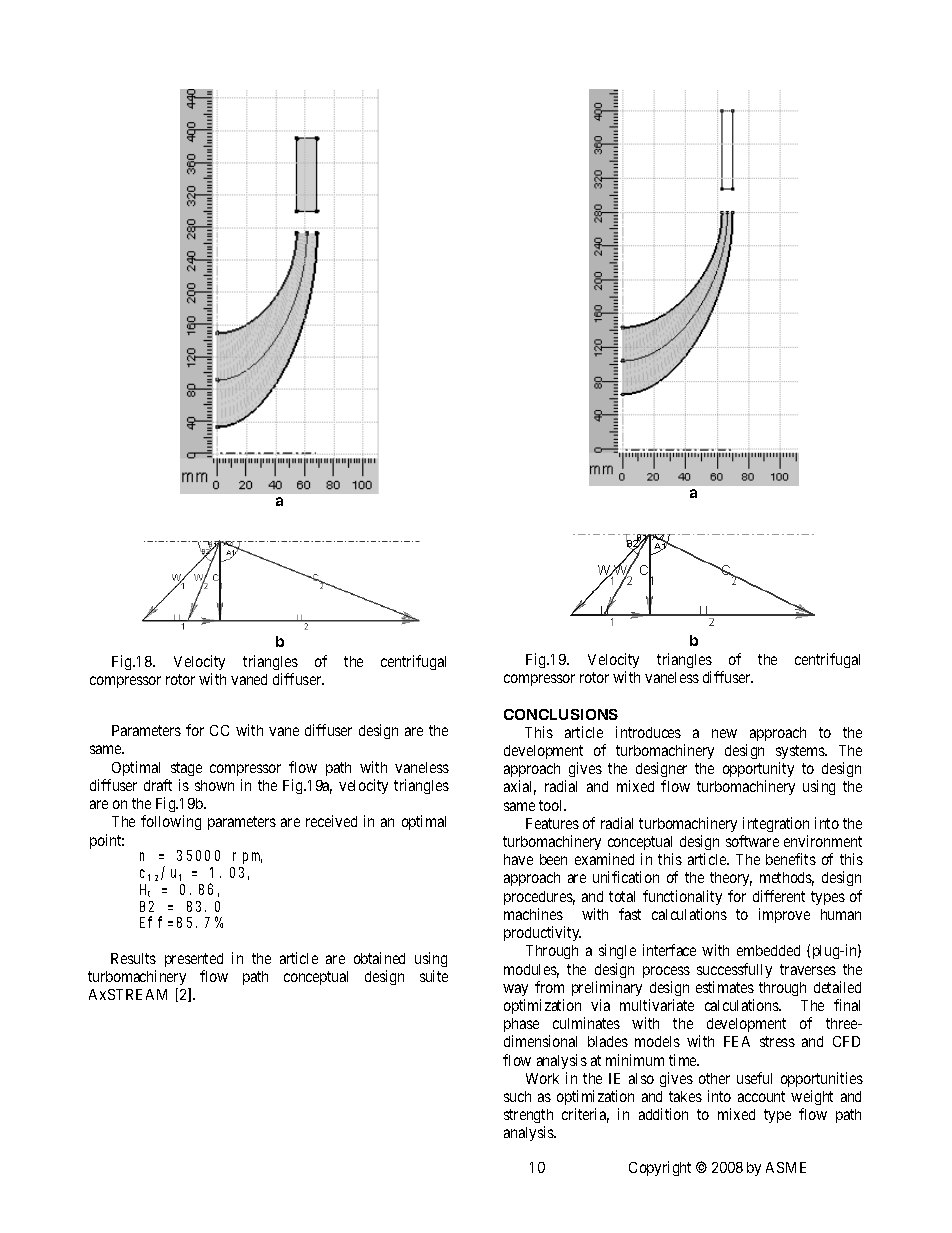  I want to click on productivity, so click(542, 933).
